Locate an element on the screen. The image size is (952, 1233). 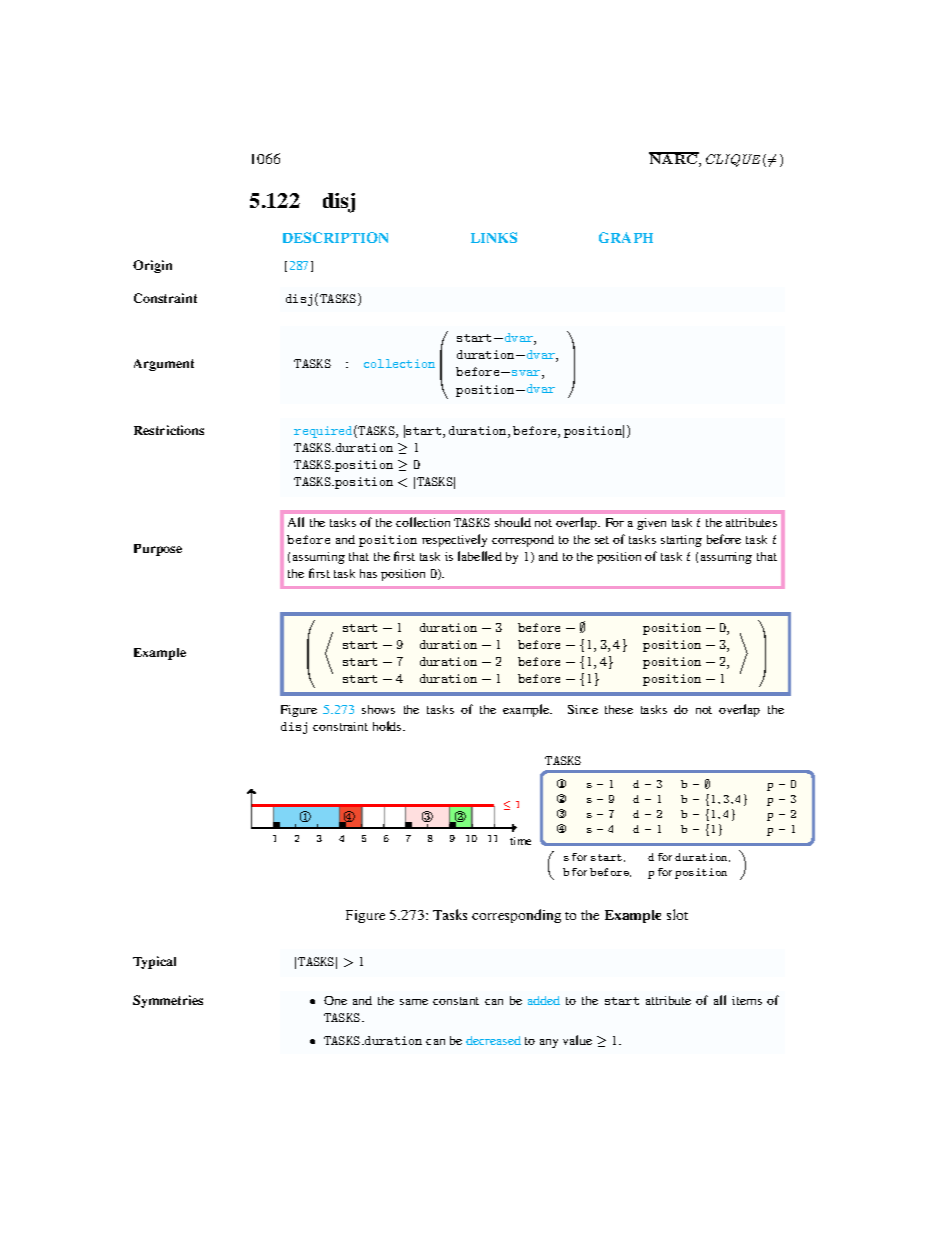
given is located at coordinates (651, 524).
